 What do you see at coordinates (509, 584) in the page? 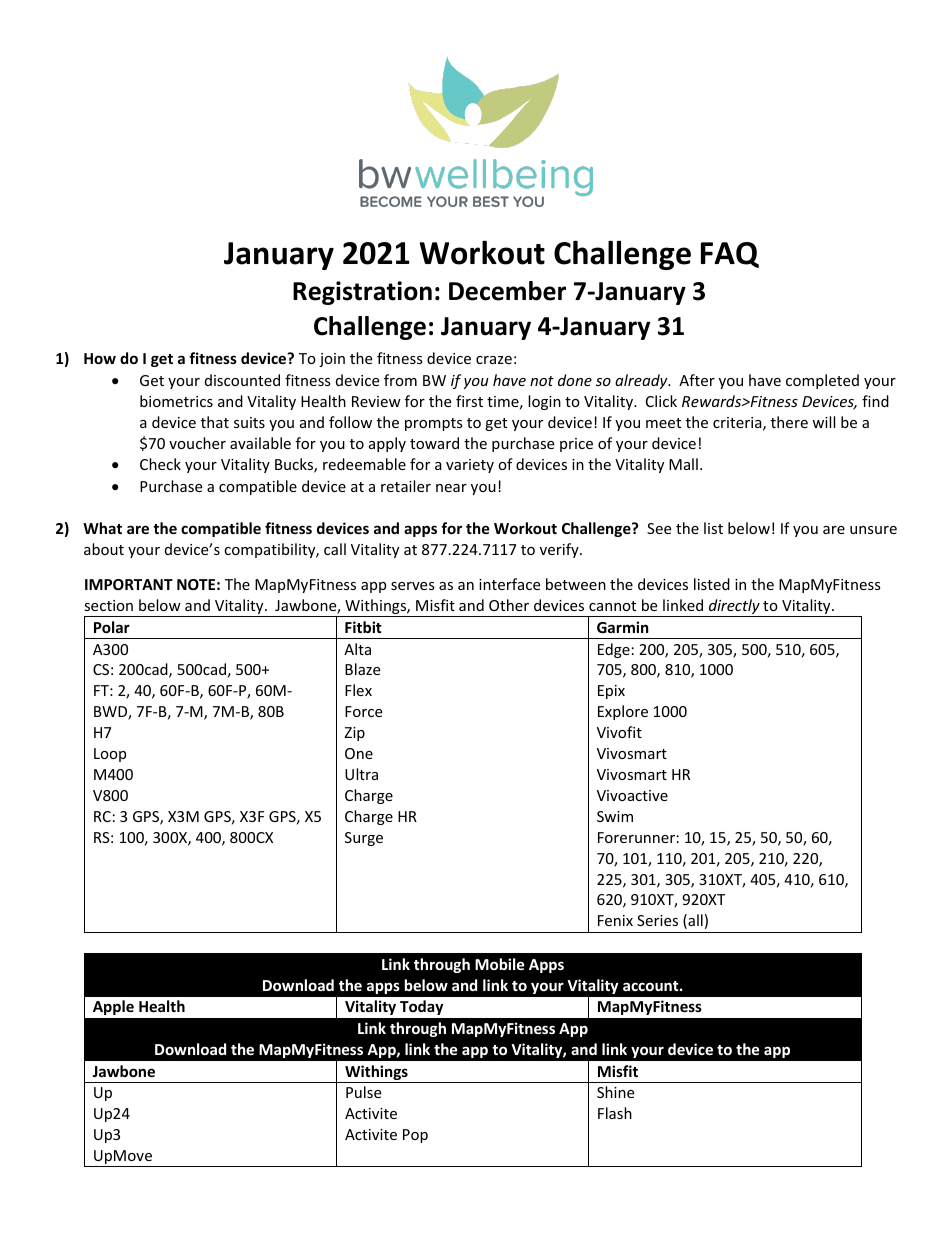
I see `interface` at bounding box center [509, 584].
